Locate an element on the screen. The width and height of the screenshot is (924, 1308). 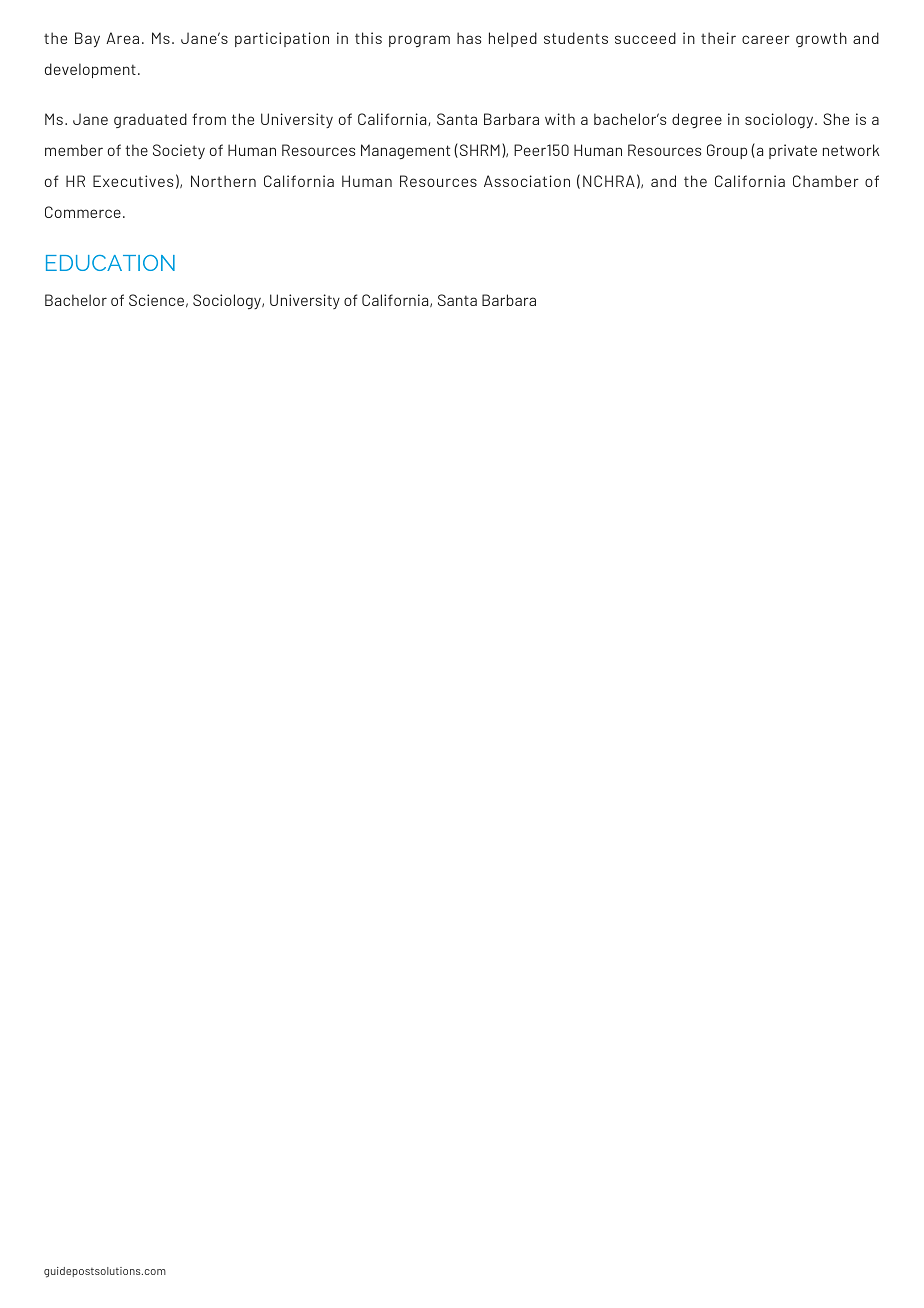
Area is located at coordinates (122, 38).
